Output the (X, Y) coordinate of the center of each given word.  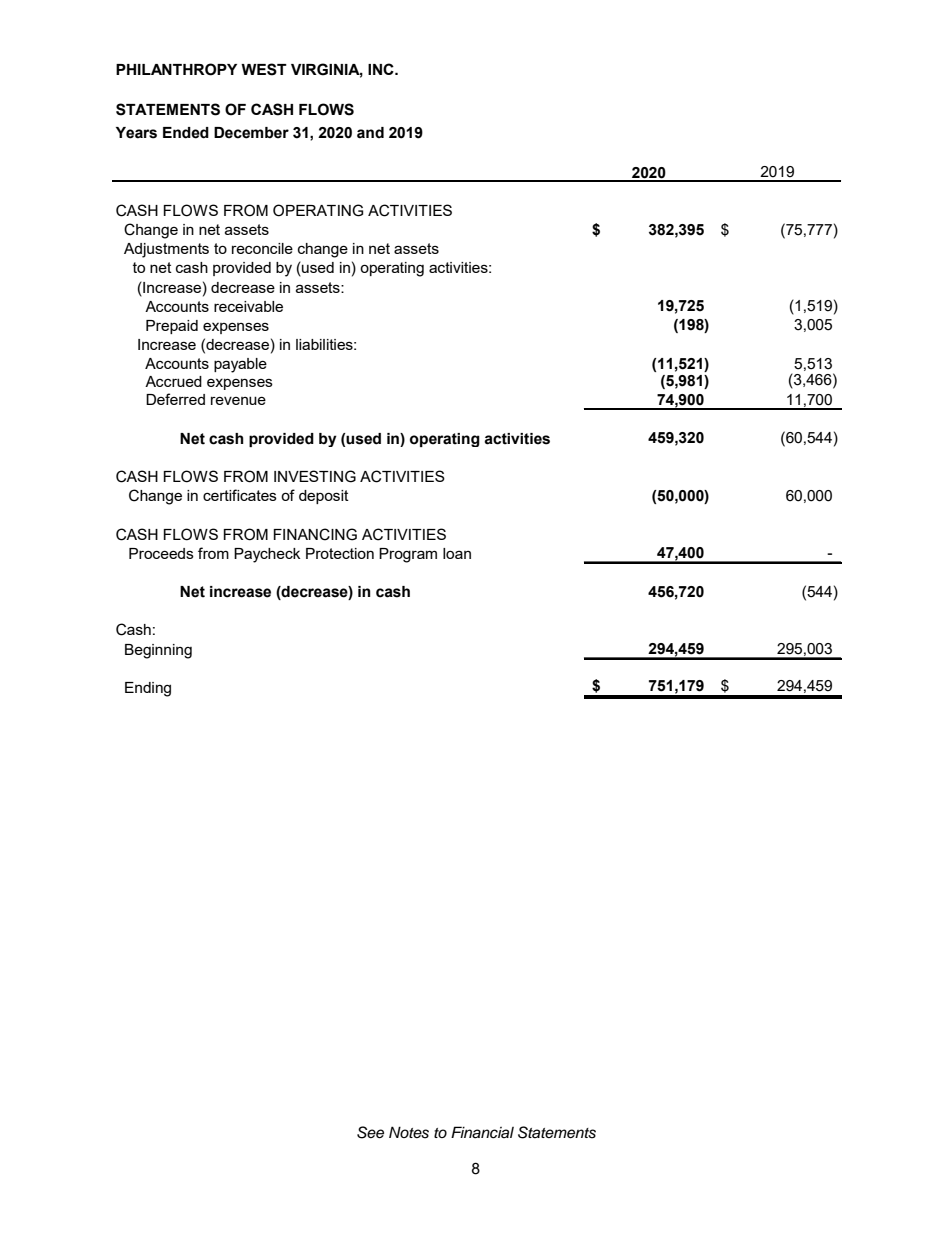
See (370, 1132)
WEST (264, 69)
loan (457, 553)
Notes (409, 1132)
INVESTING (315, 476)
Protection (340, 553)
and (370, 133)
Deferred (175, 399)
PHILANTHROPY (176, 69)
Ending (148, 689)
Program (408, 555)
